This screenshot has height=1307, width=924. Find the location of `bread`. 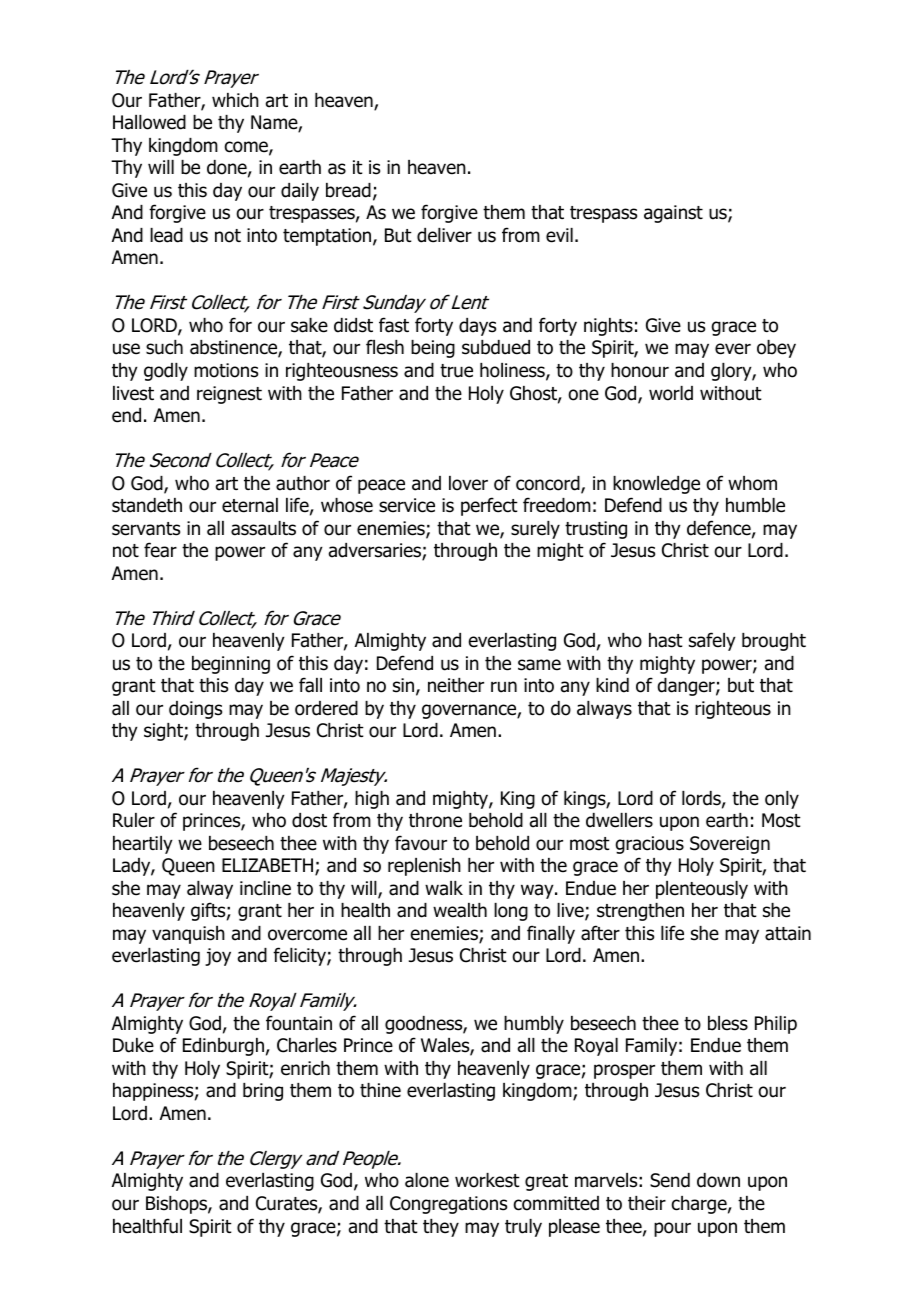

bread is located at coordinates (348, 190).
